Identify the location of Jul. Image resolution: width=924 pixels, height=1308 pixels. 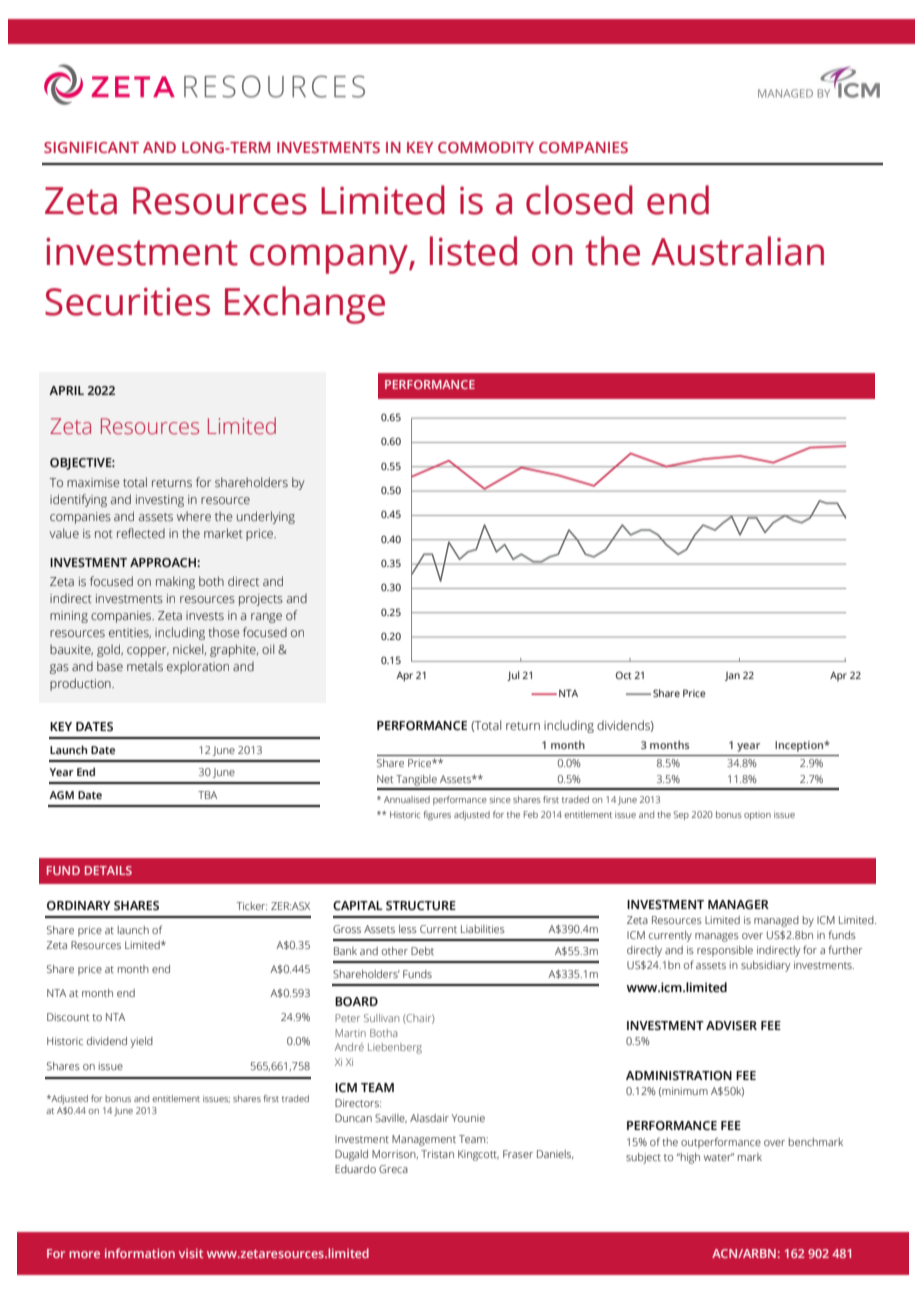
(513, 676).
